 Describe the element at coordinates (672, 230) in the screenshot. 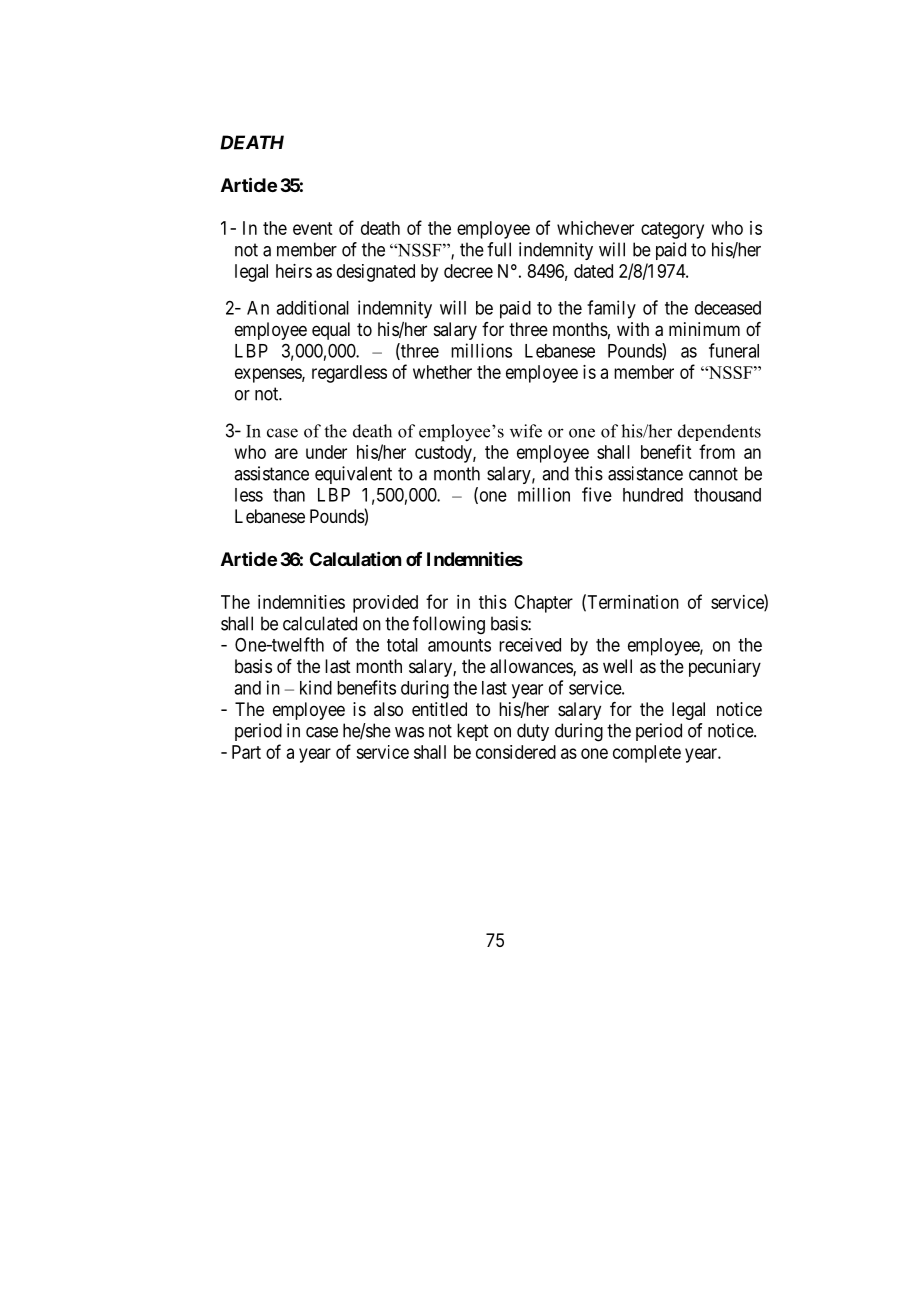

I see `category` at that location.
